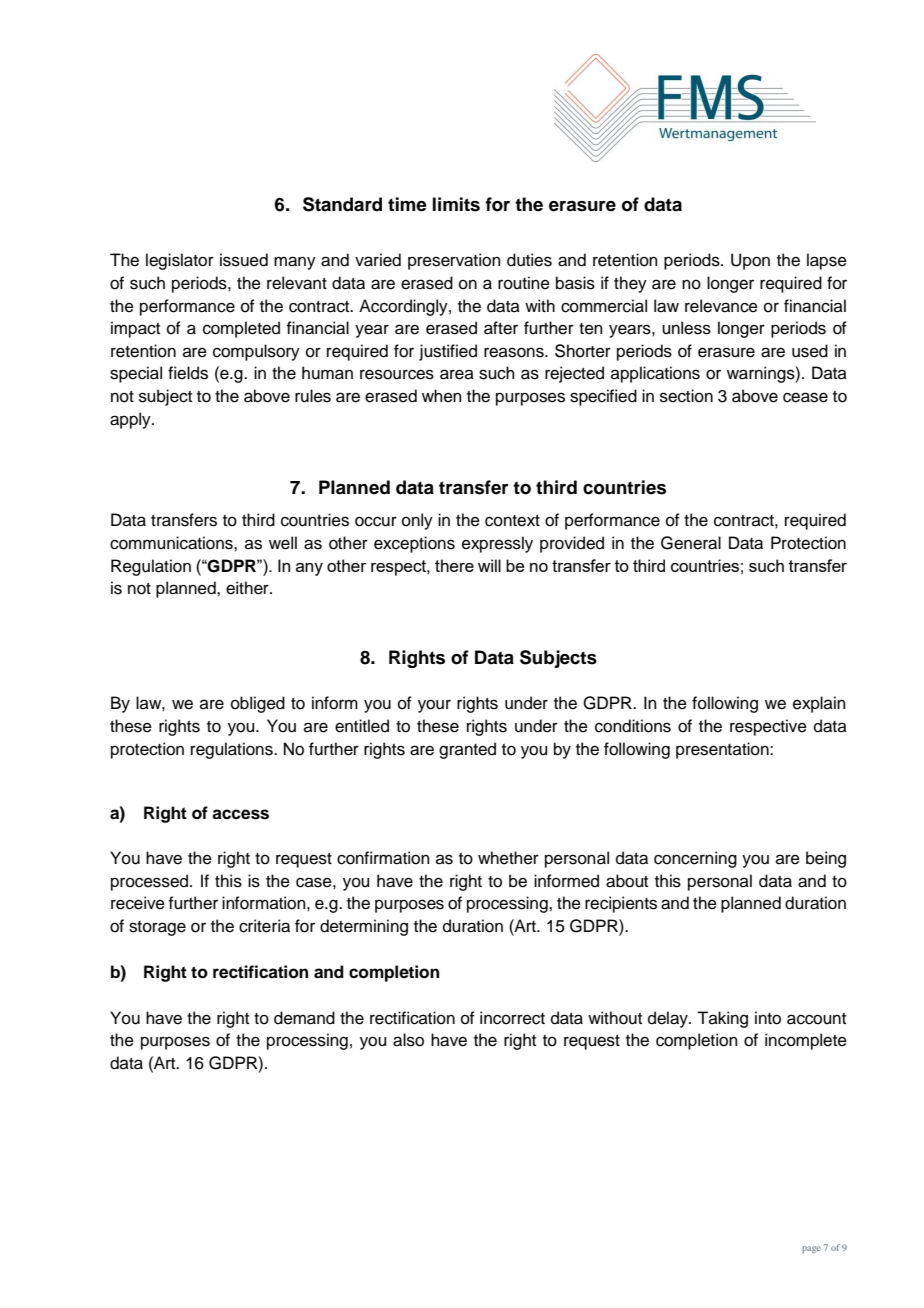  I want to click on issued, so click(244, 260).
